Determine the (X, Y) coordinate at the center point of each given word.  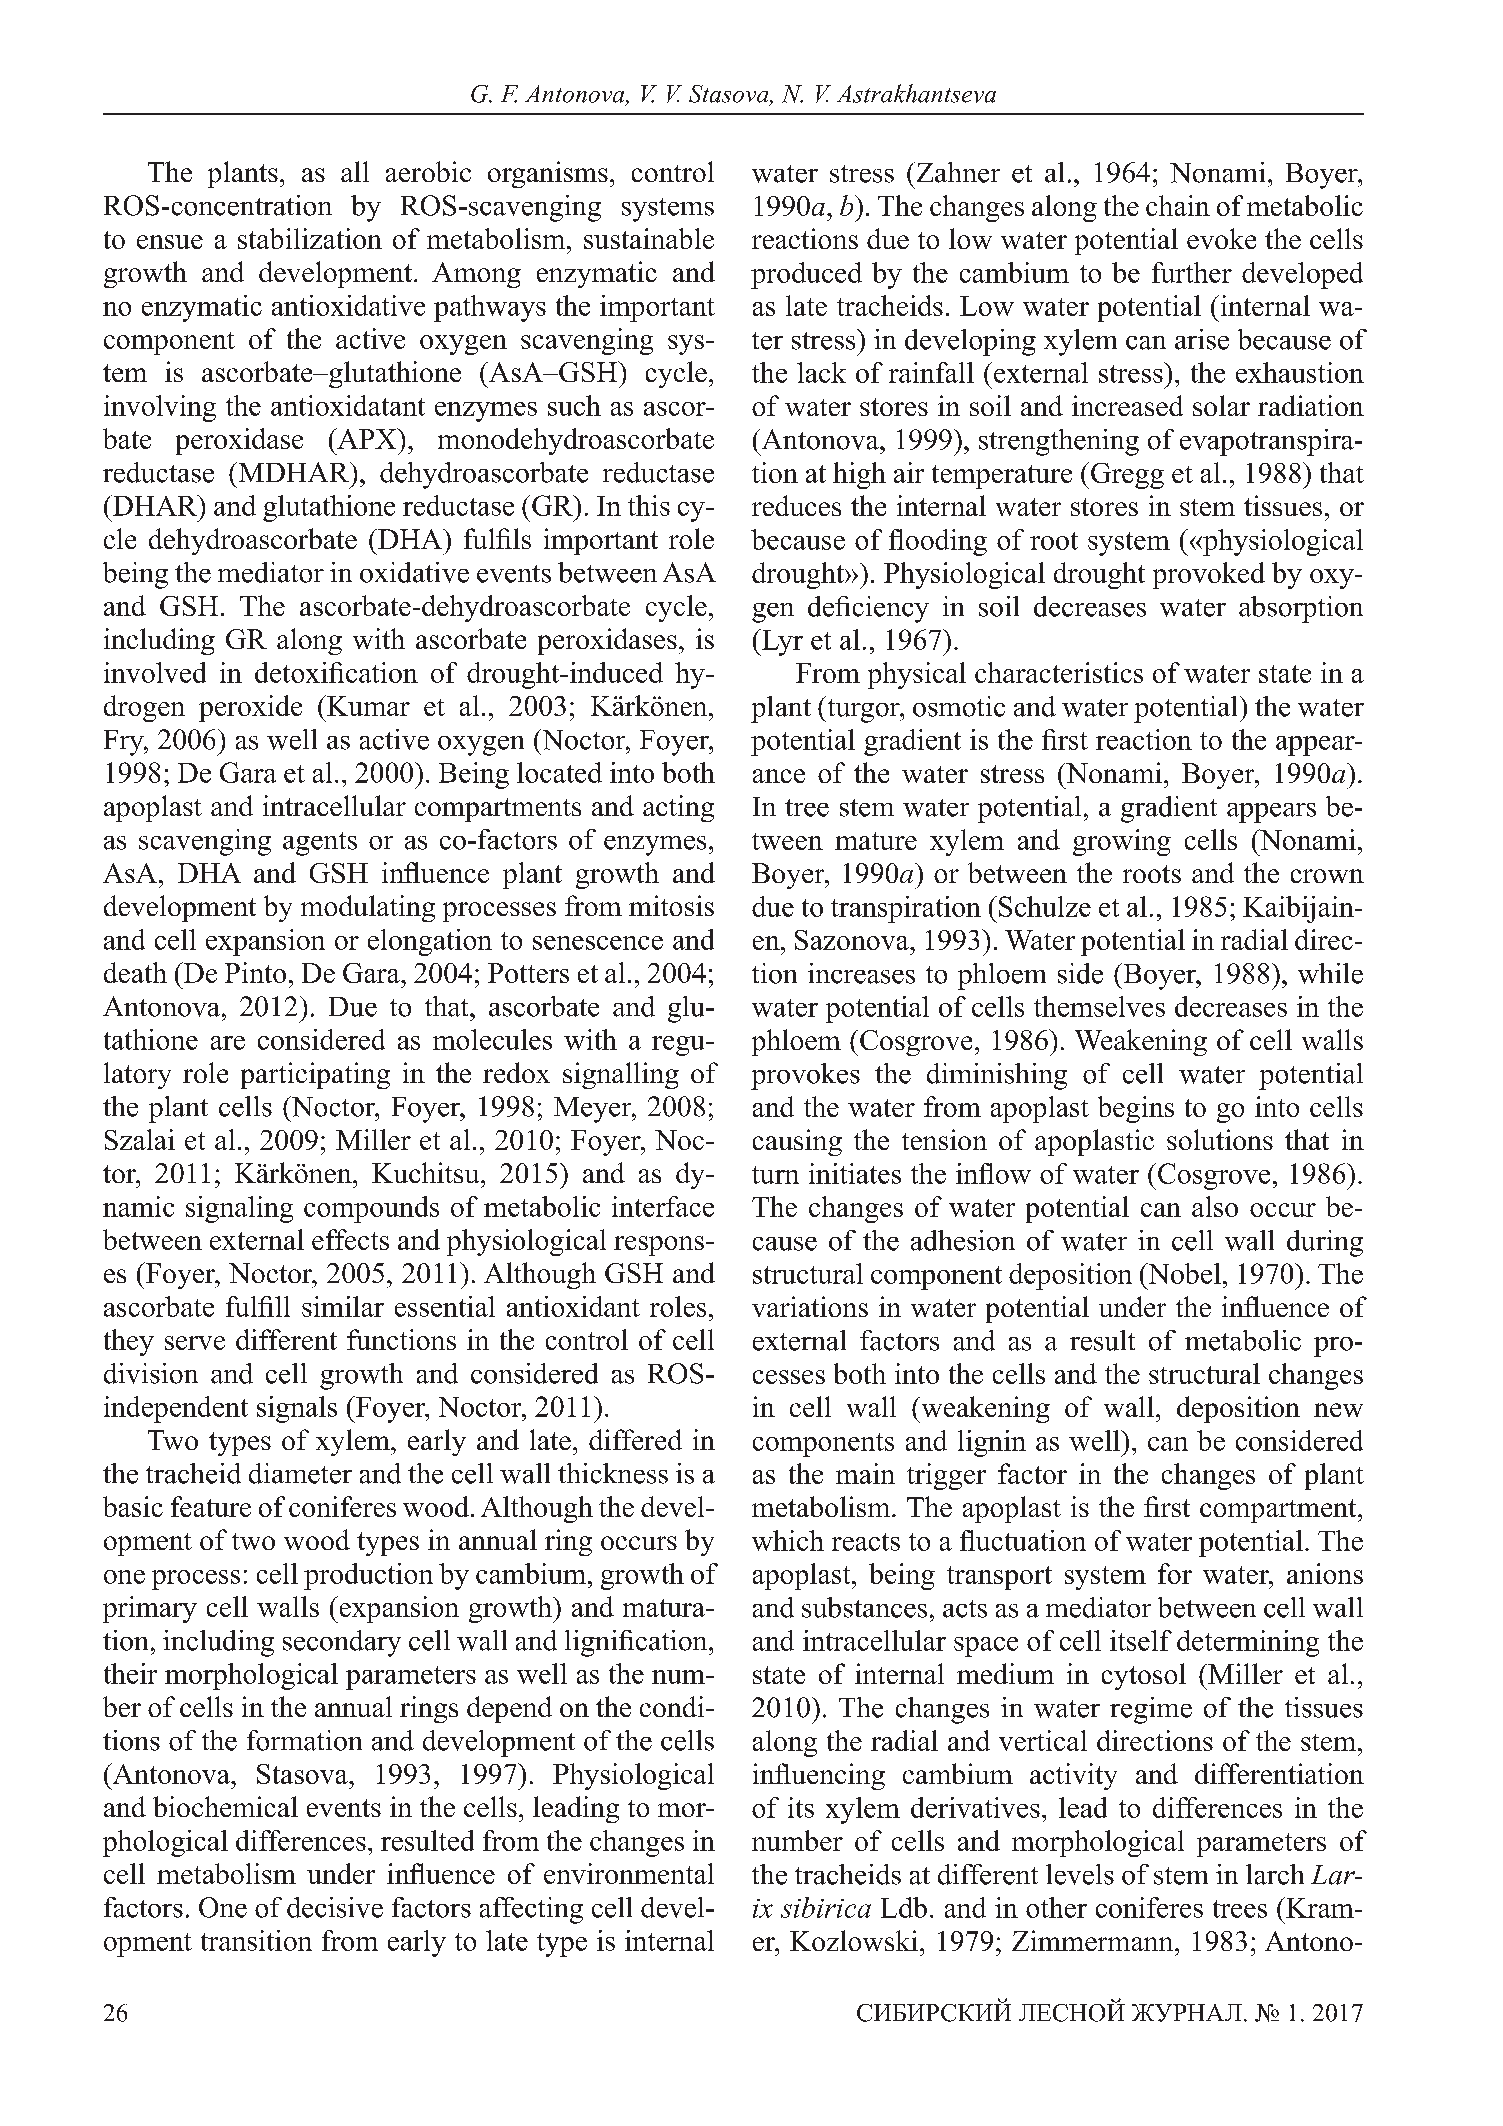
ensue (170, 242)
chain (1178, 205)
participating (315, 1075)
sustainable (649, 238)
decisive (335, 1907)
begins (1136, 1109)
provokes (805, 1076)
